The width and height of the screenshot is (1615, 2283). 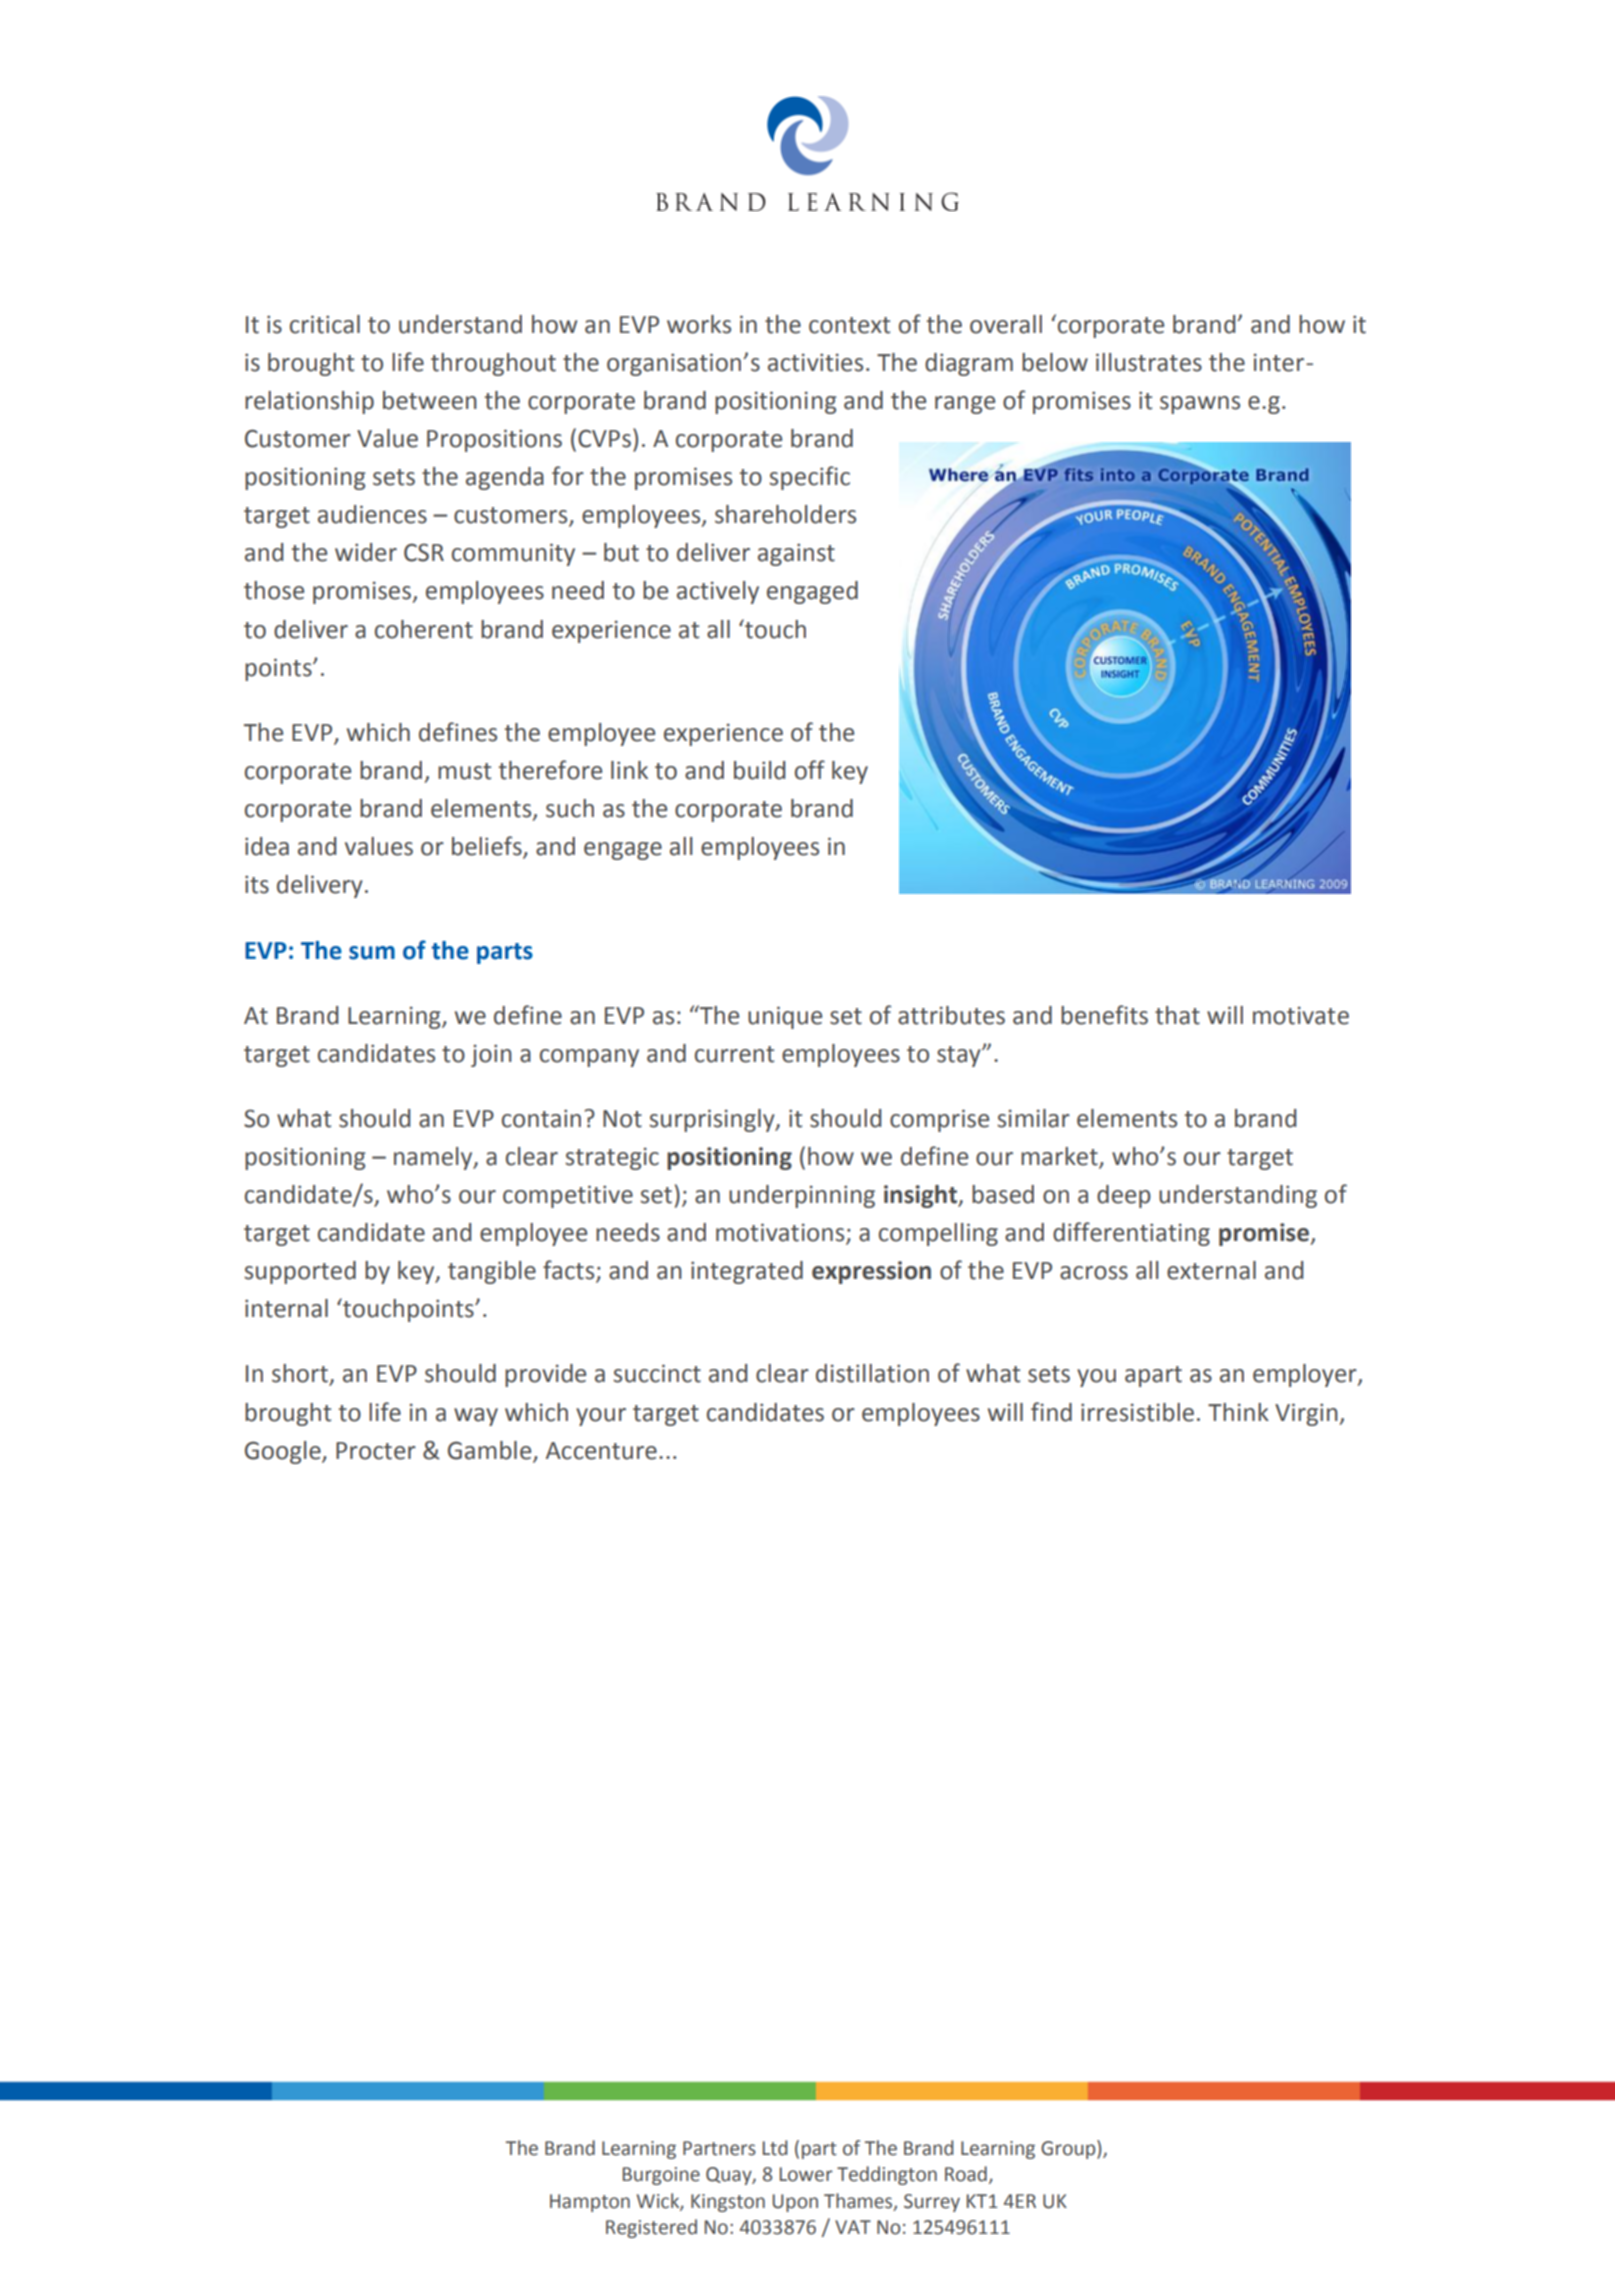 I want to click on that, so click(x=1177, y=1015).
